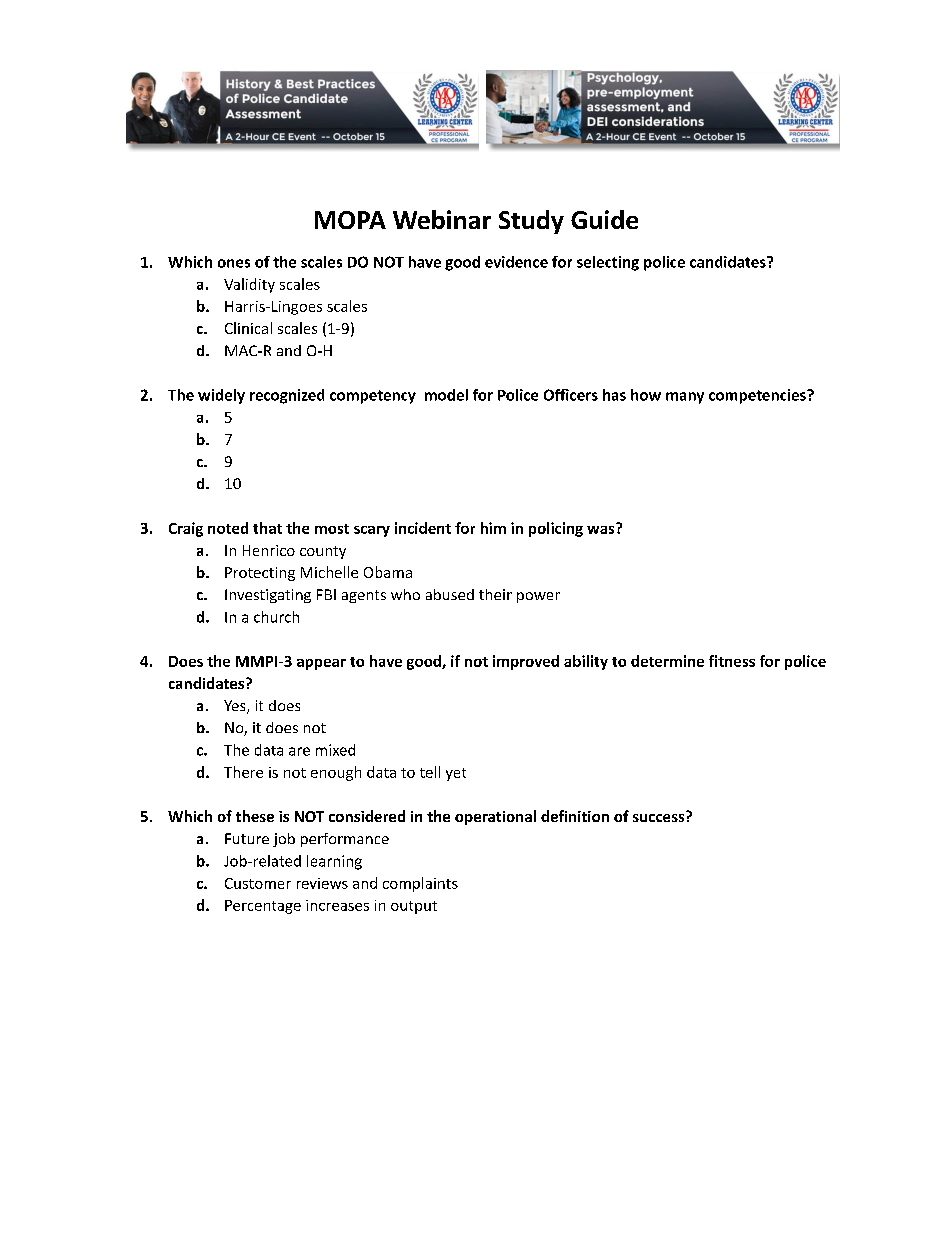 The height and width of the screenshot is (1233, 952). Describe the element at coordinates (442, 219) in the screenshot. I see `Webinar` at that location.
